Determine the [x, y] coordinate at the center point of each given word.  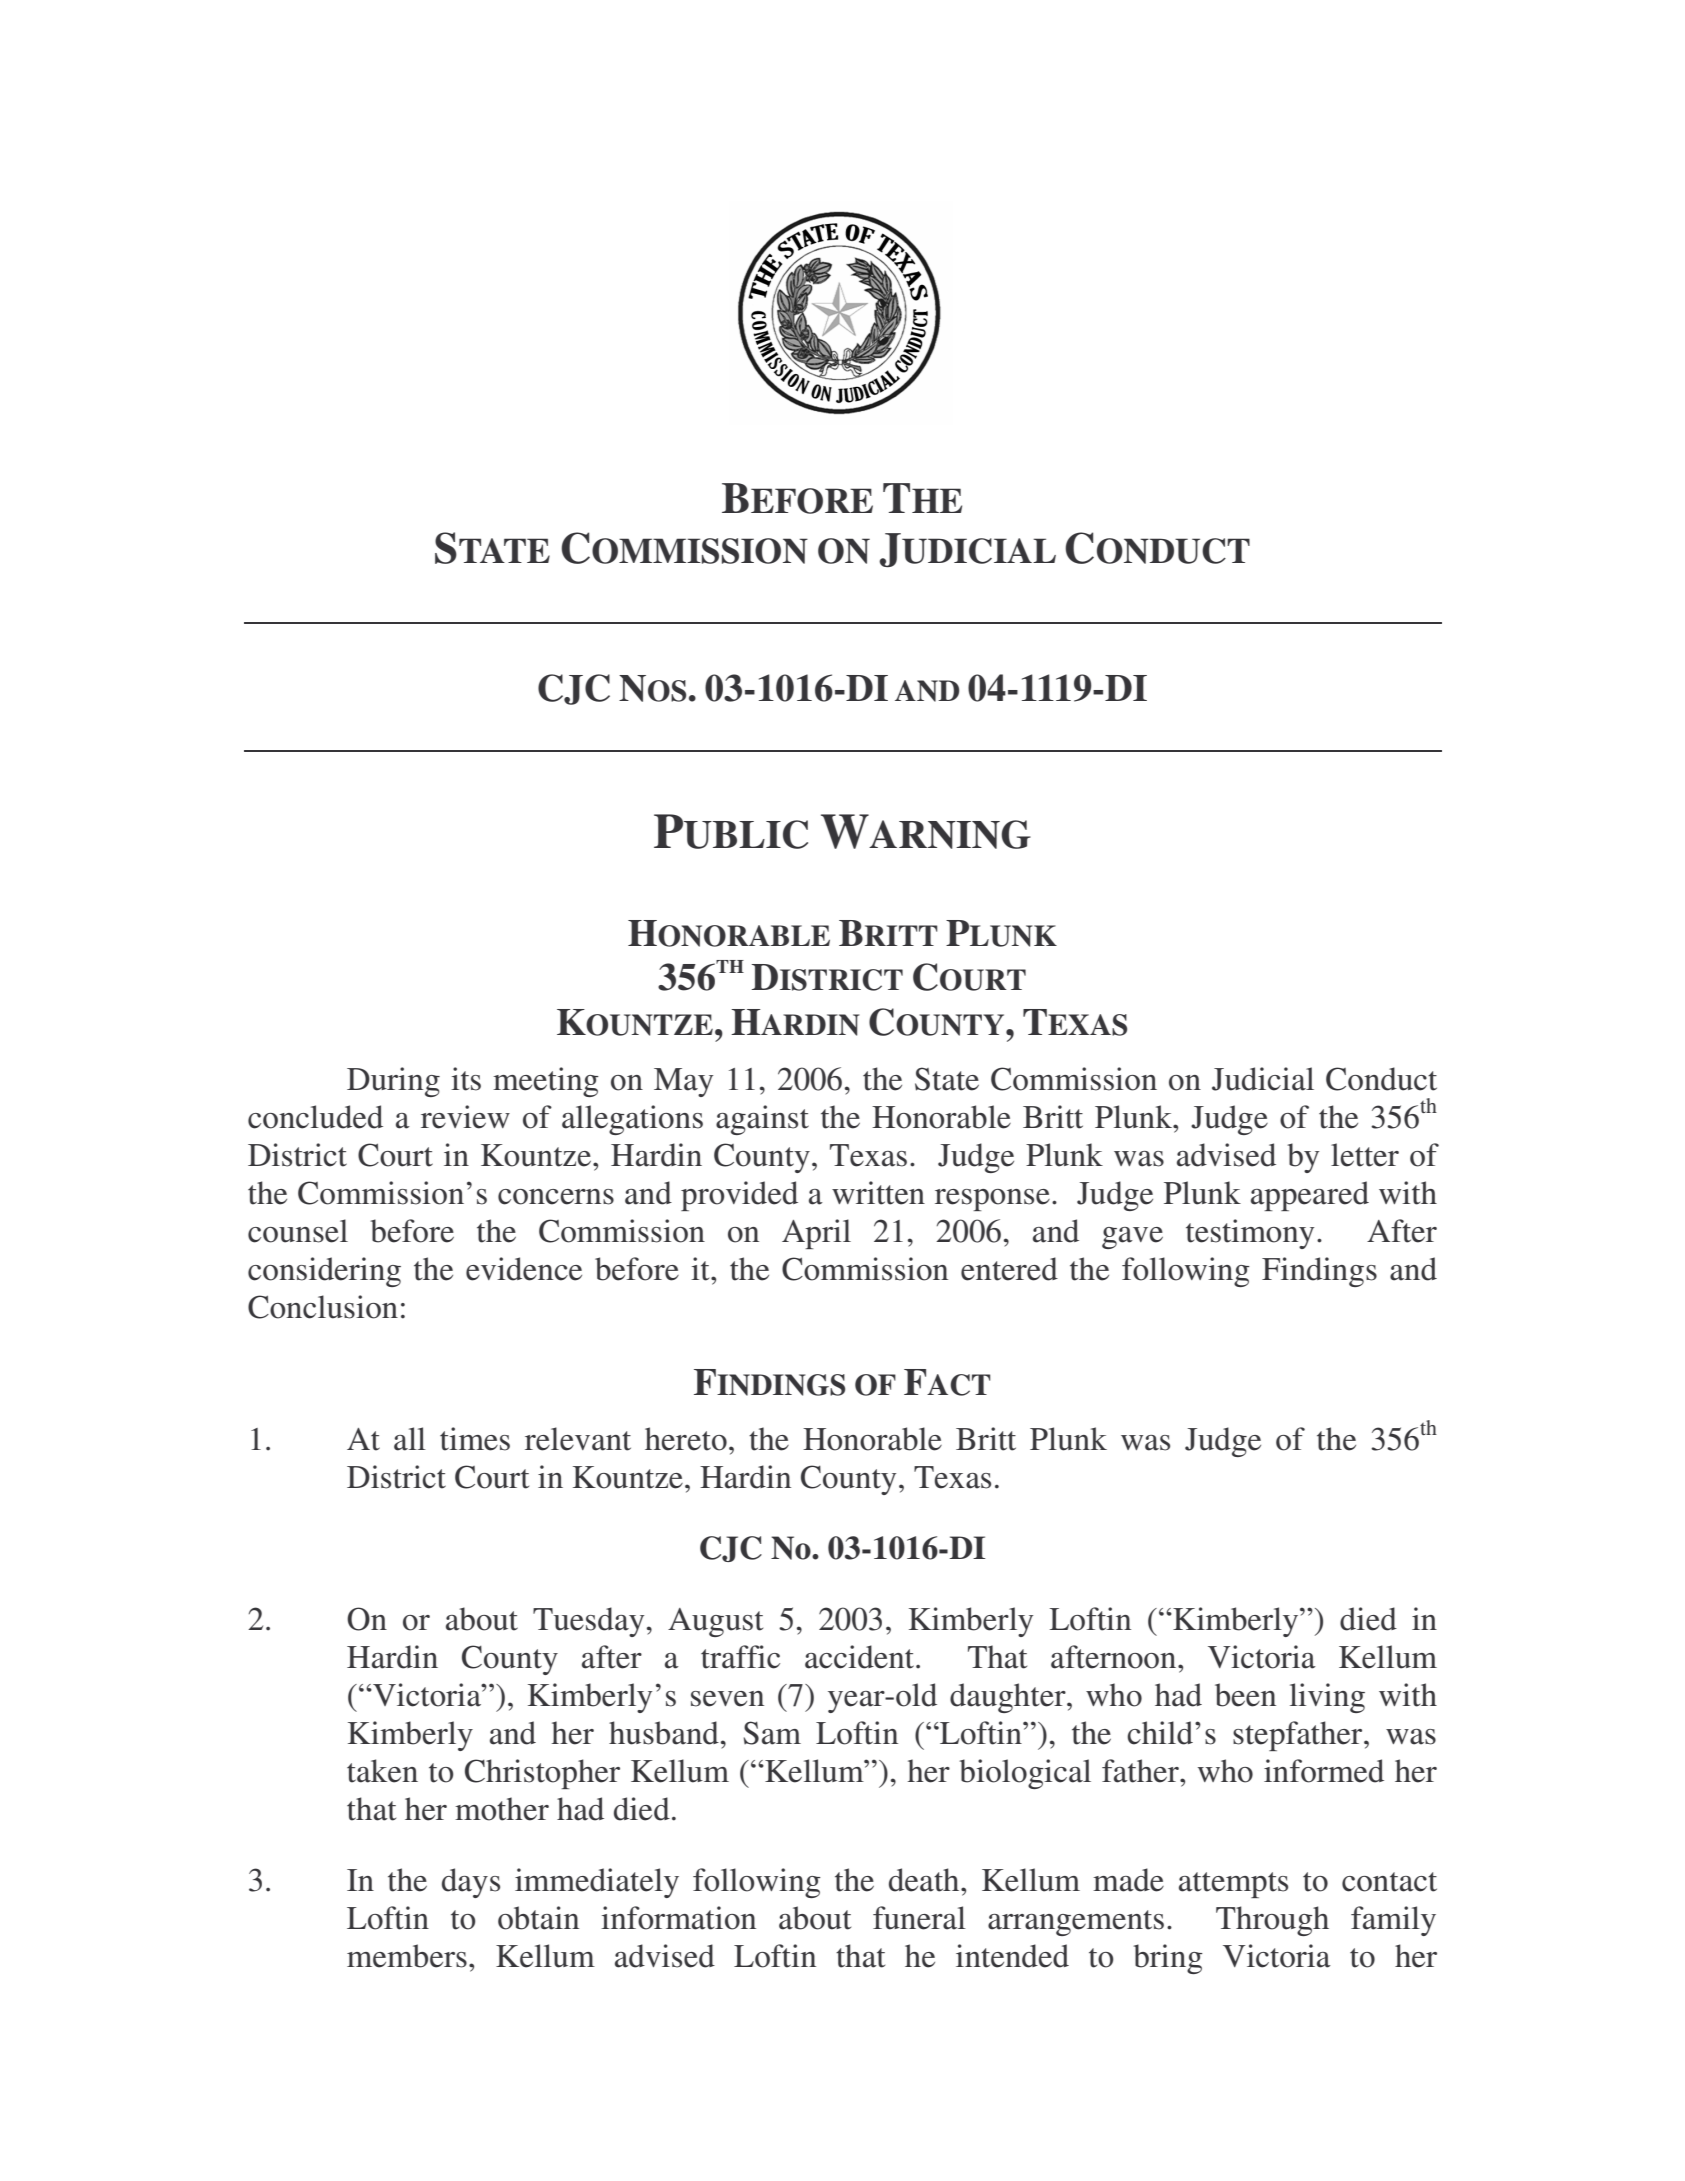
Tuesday [588, 1622]
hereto [686, 1439]
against [762, 1120]
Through [1272, 1921]
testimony [1250, 1234]
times [475, 1439]
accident [861, 1657]
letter [1365, 1155]
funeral [919, 1918]
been [1245, 1695]
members [407, 1956]
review [465, 1117]
